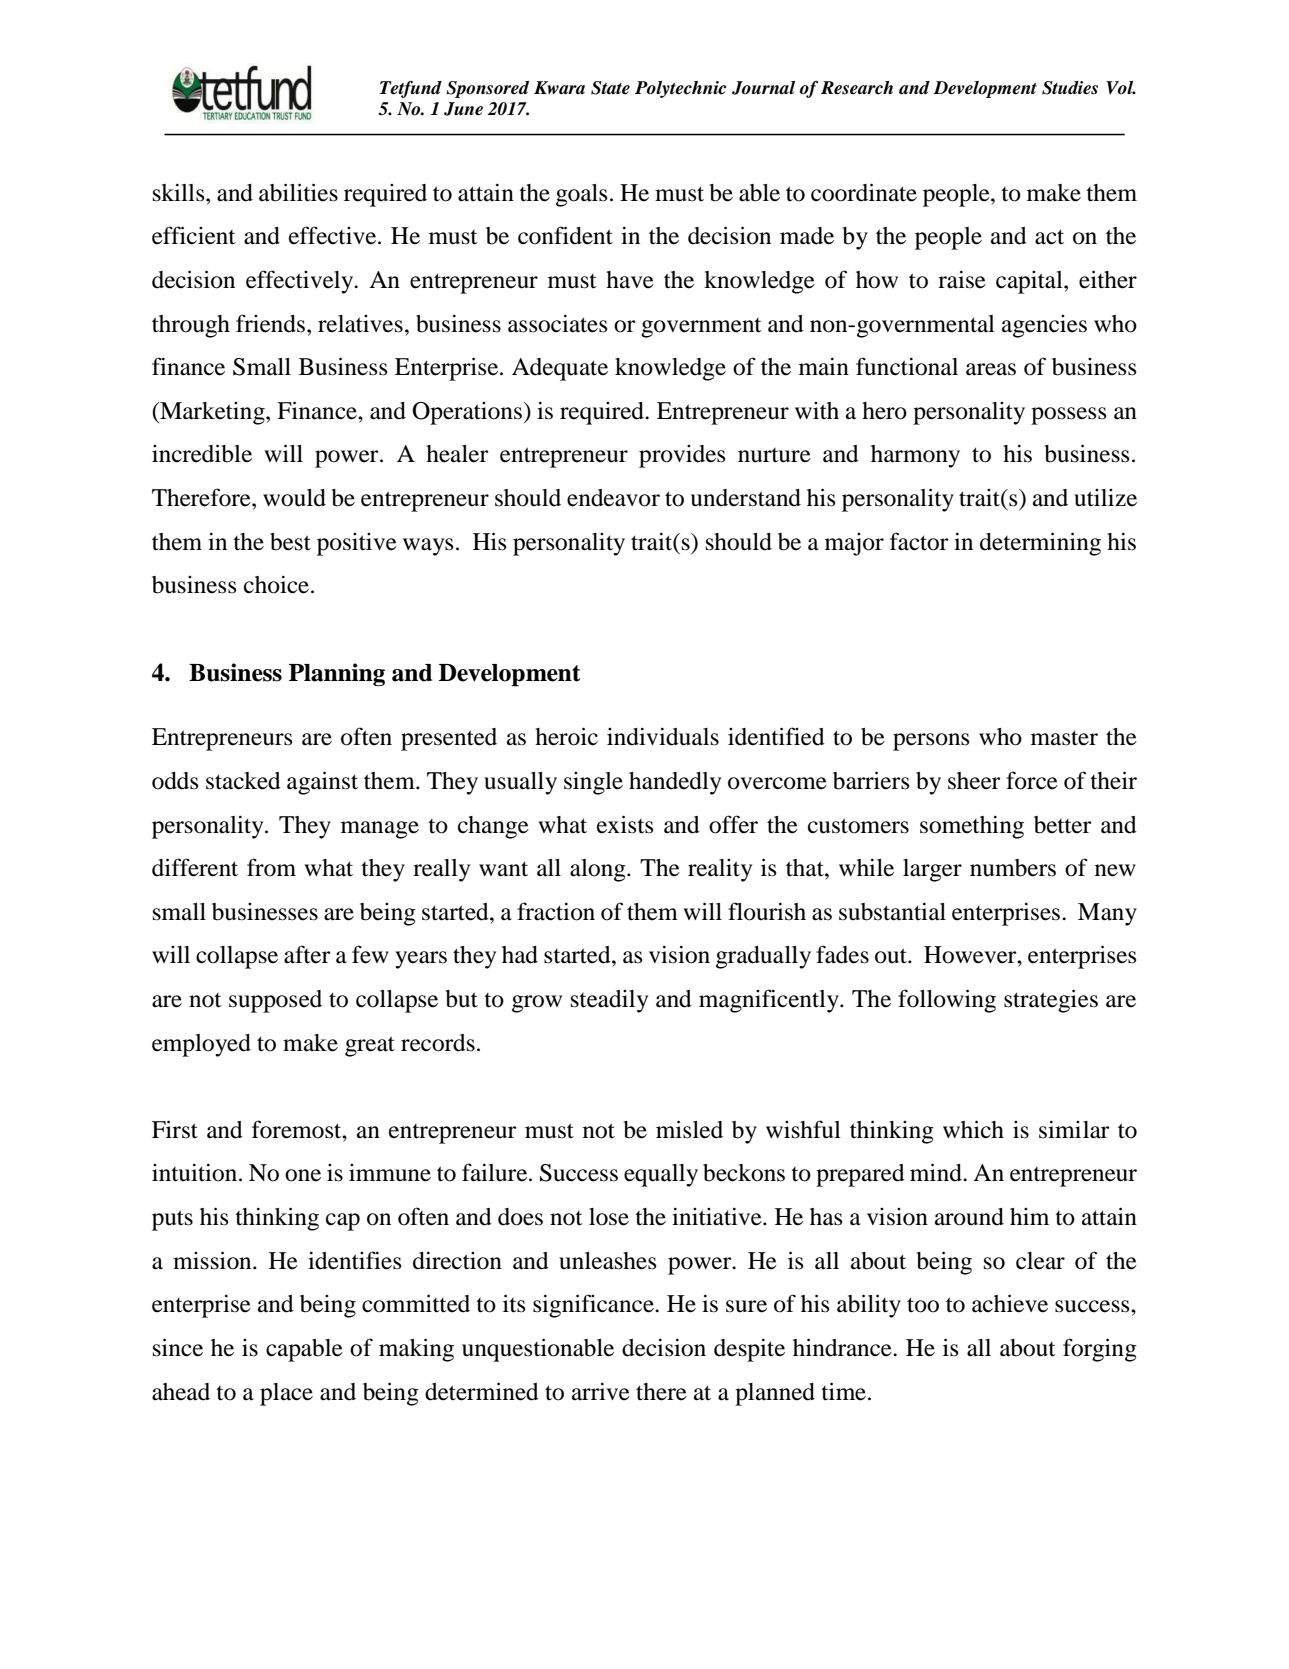 Image resolution: width=1289 pixels, height=1669 pixels. I want to click on abilities, so click(298, 192).
